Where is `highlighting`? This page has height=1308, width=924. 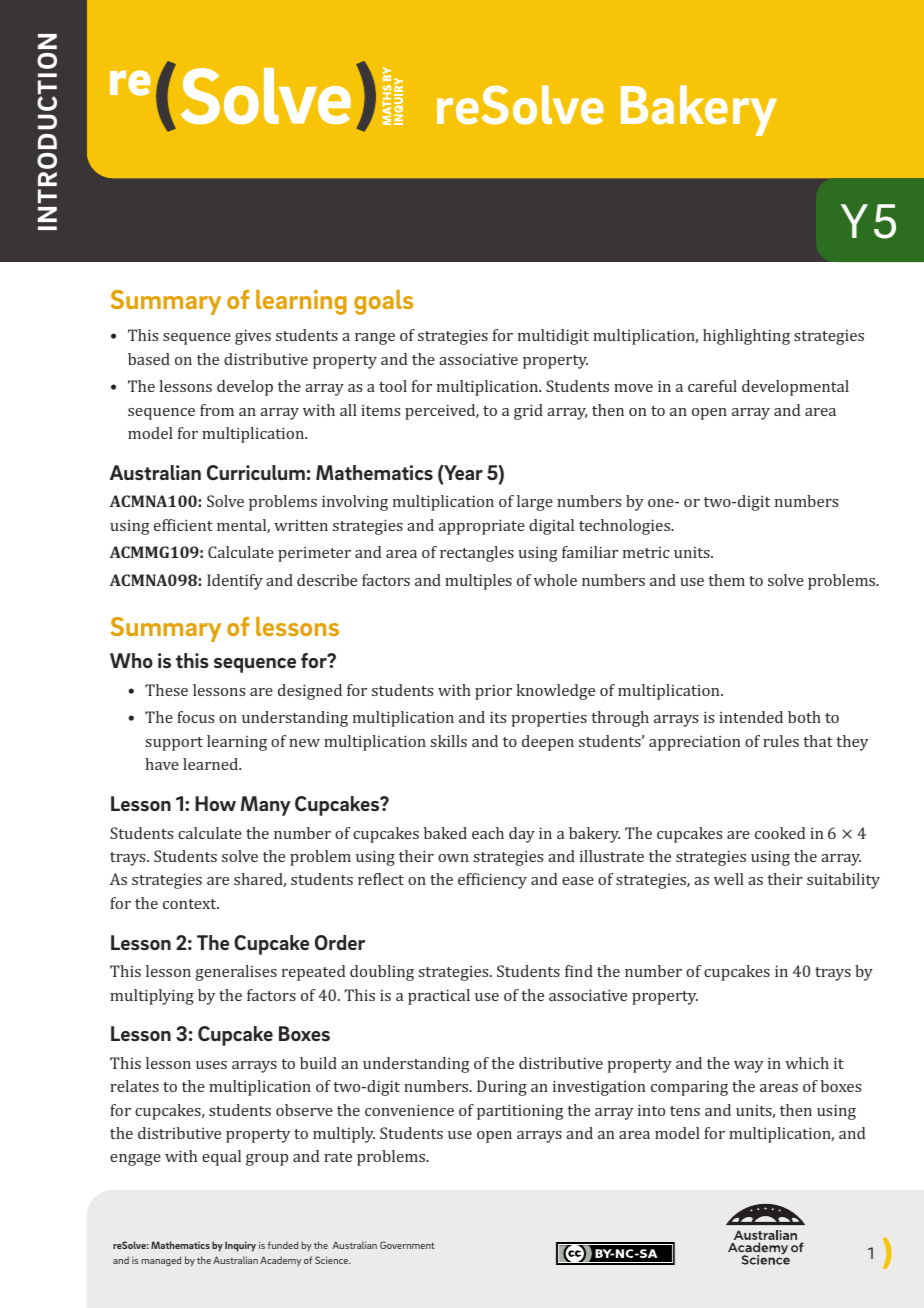 highlighting is located at coordinates (746, 337).
